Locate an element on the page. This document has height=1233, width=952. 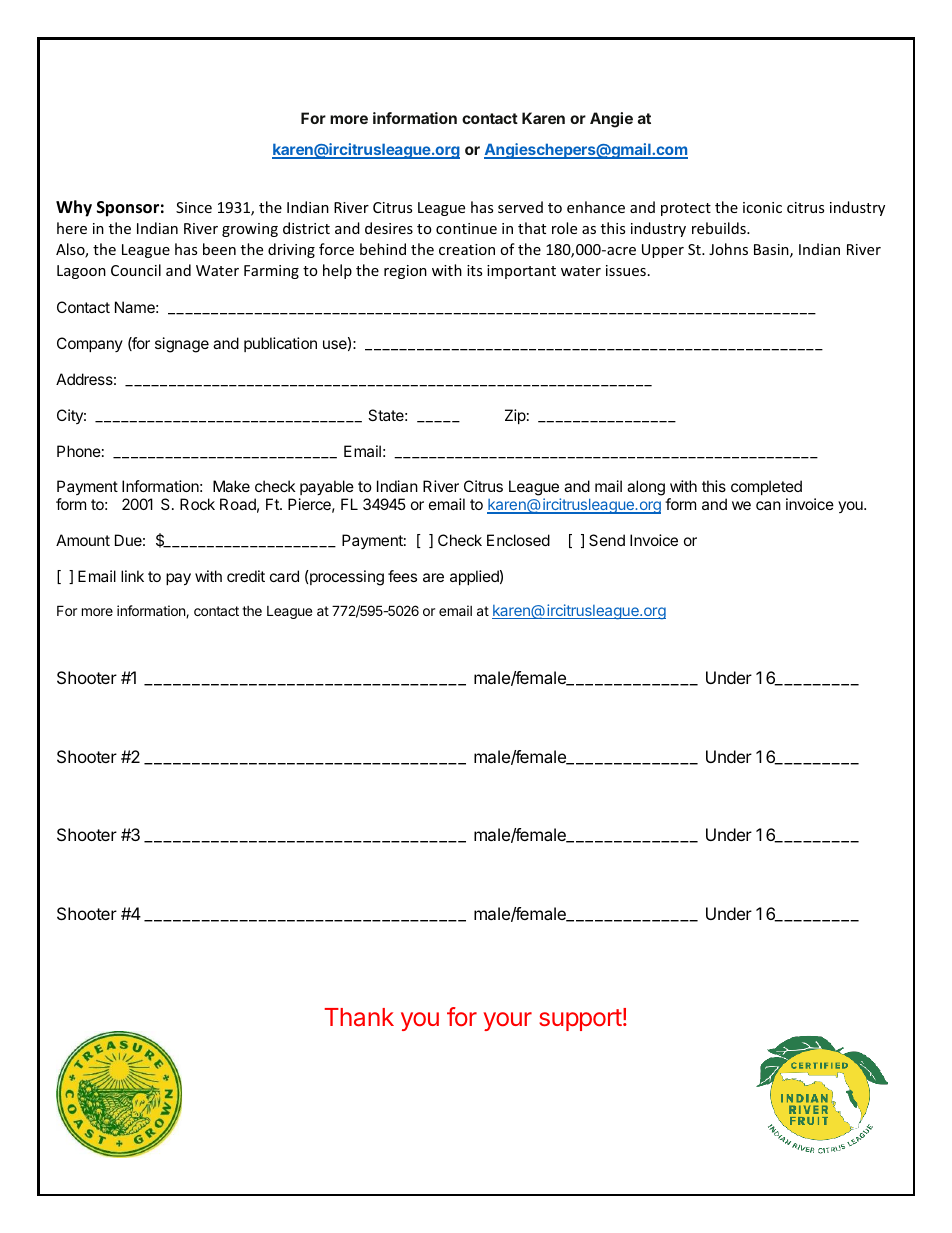
support is located at coordinates (580, 1020).
